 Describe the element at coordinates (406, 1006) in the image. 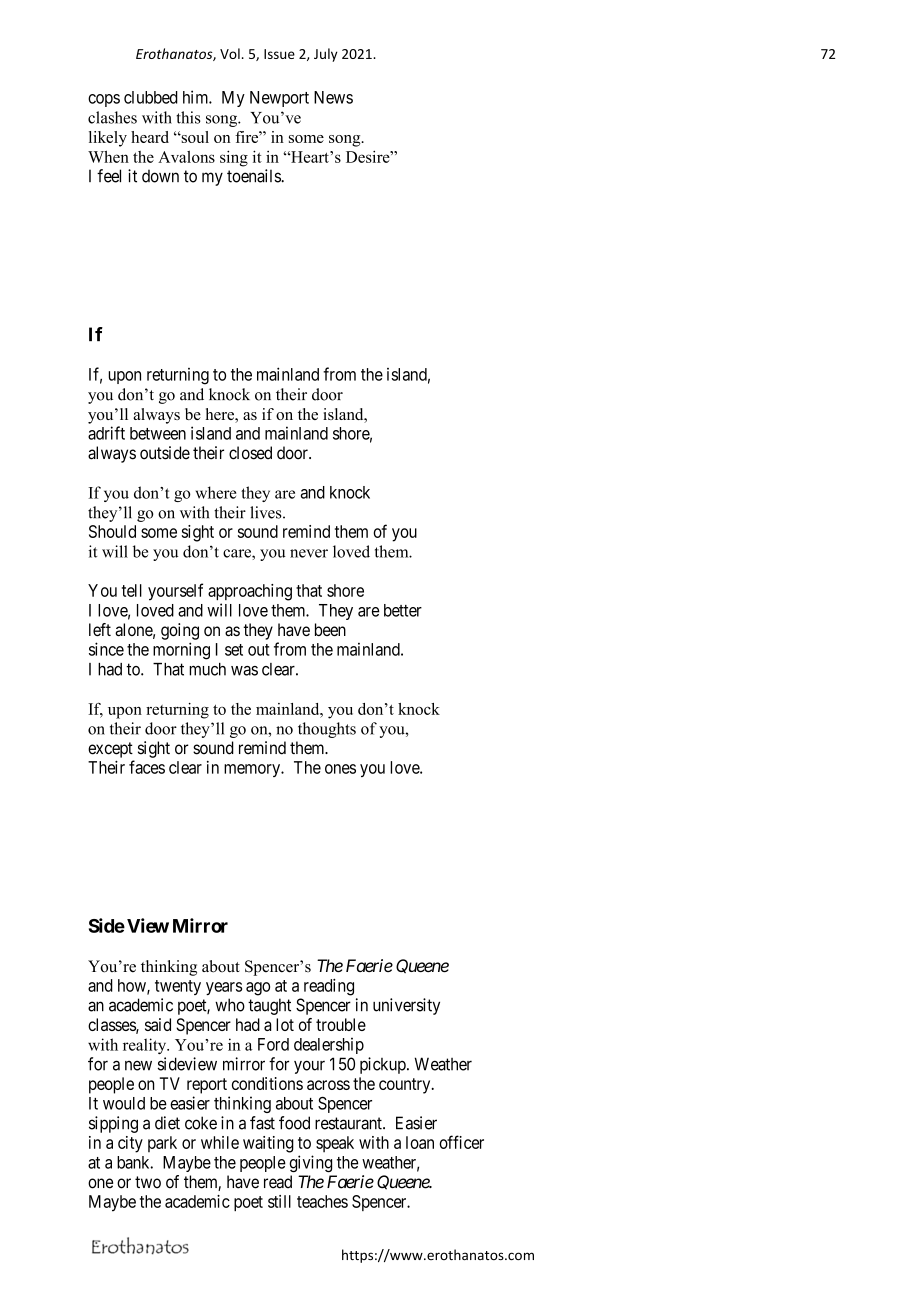

I see `university` at that location.
